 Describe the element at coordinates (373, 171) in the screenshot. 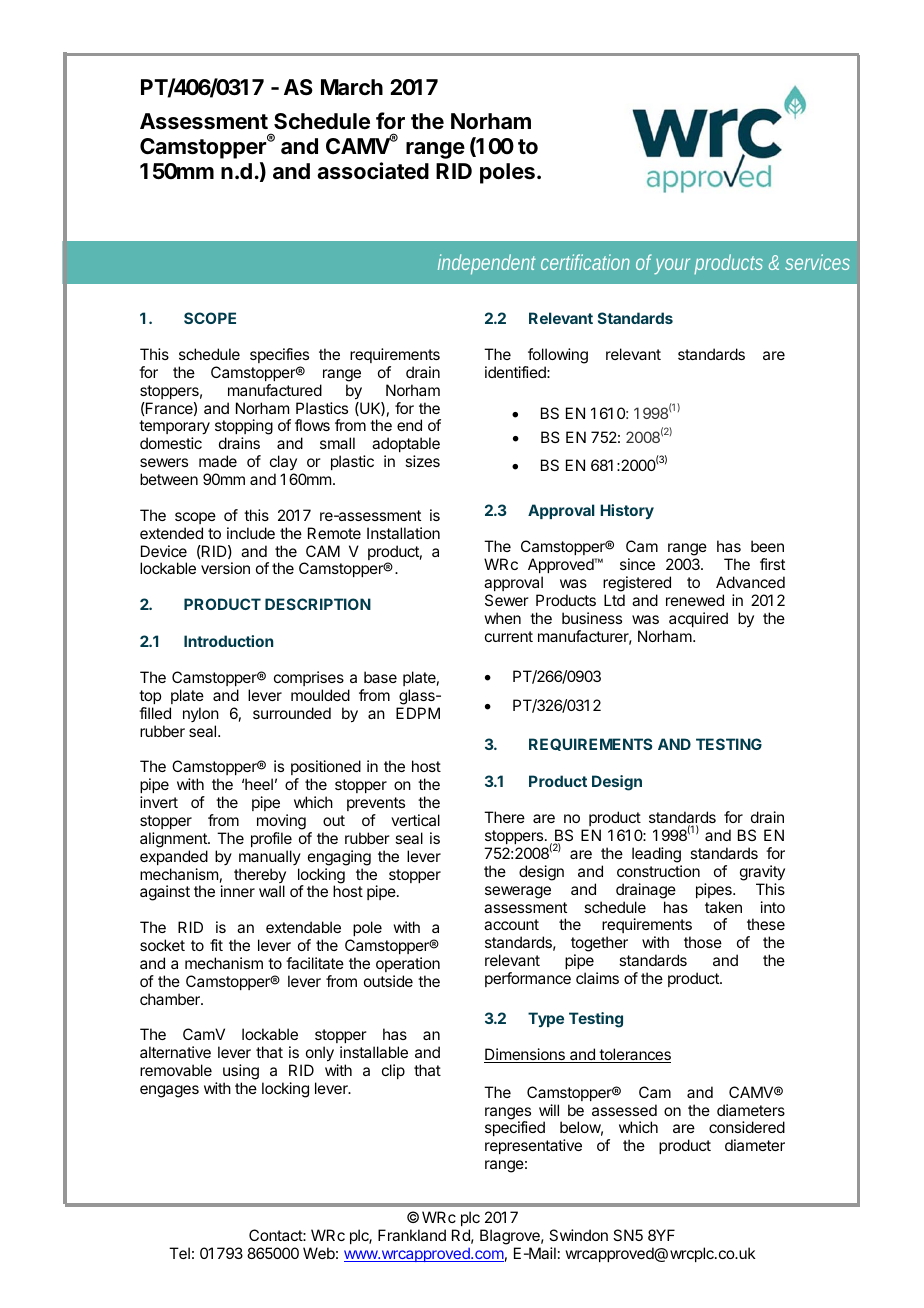

I see `associated` at that location.
